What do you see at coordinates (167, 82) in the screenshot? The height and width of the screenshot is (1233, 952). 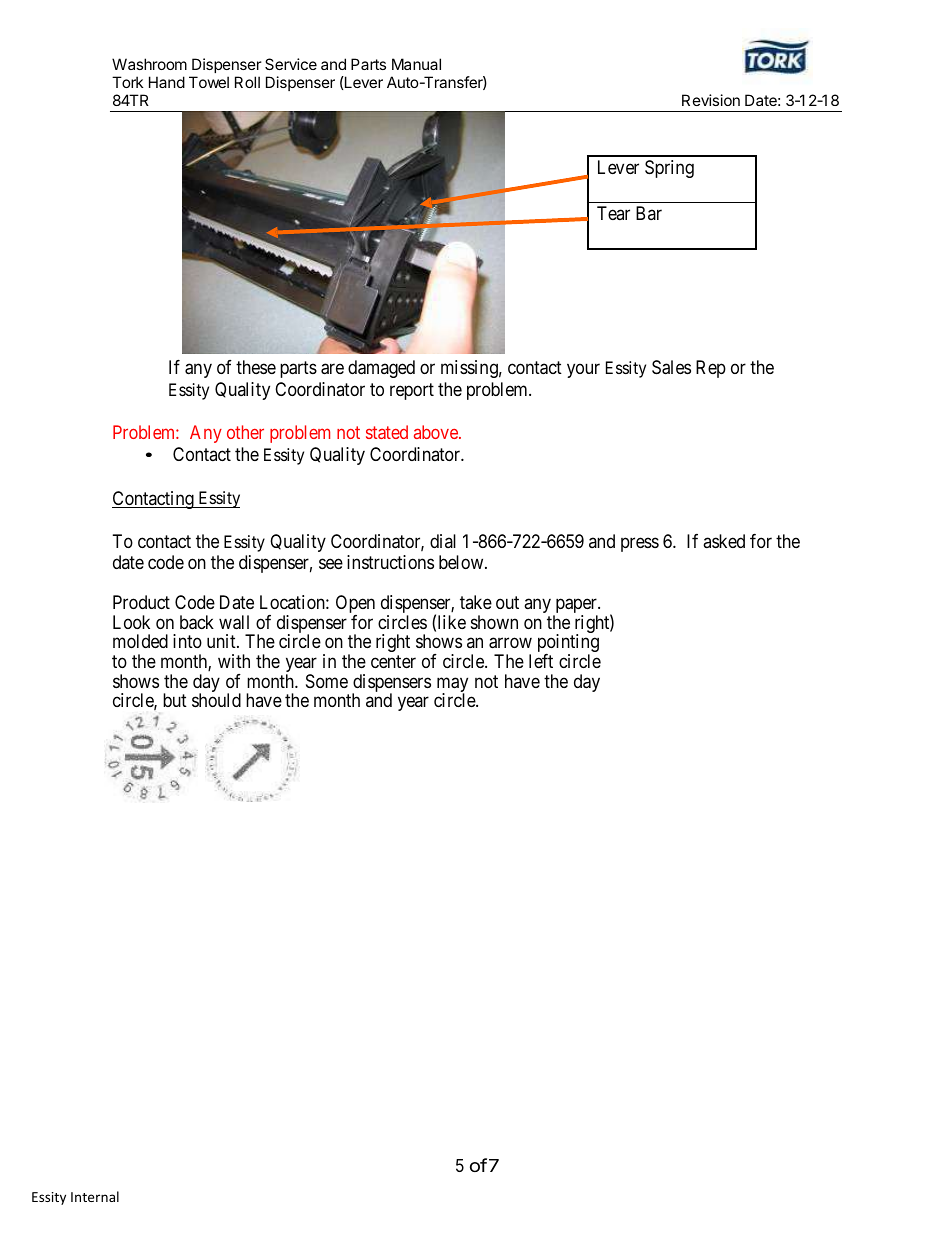 I see `Hand` at bounding box center [167, 82].
